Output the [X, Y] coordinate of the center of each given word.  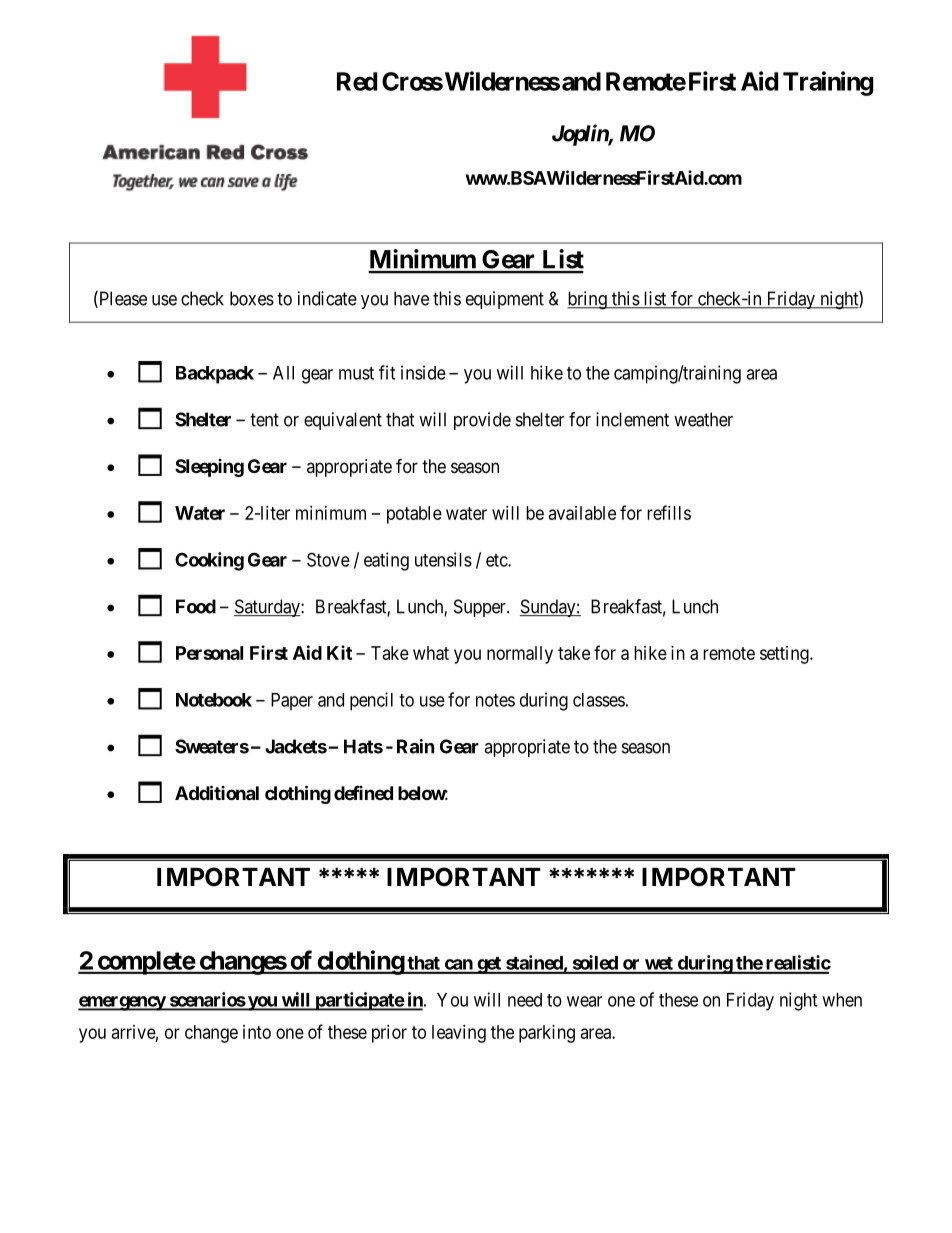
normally [520, 655]
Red [357, 81]
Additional [217, 792]
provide [482, 421]
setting [785, 655]
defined [363, 792]
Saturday [268, 608]
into [257, 1032]
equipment [505, 300]
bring [588, 300]
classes [599, 700]
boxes [252, 298]
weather [703, 419]
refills [669, 512]
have [411, 298]
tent [264, 420]
